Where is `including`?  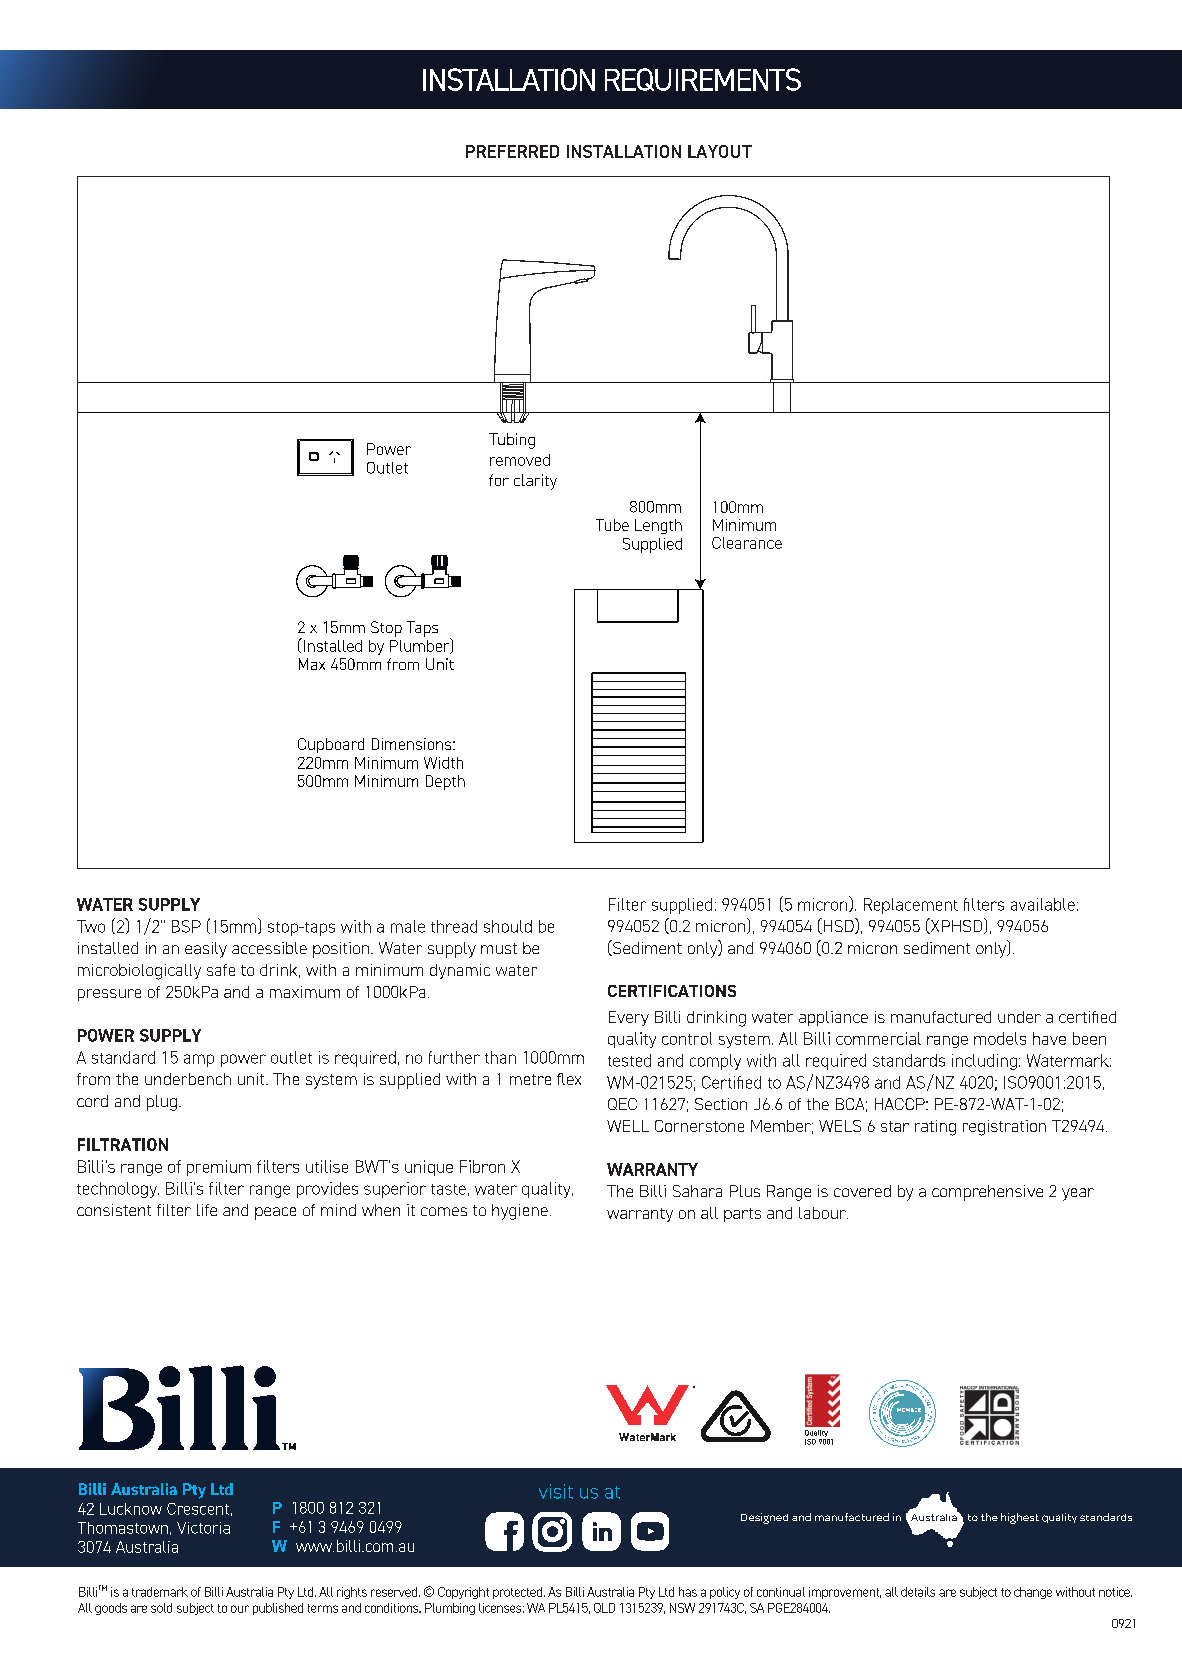 including is located at coordinates (984, 1062).
